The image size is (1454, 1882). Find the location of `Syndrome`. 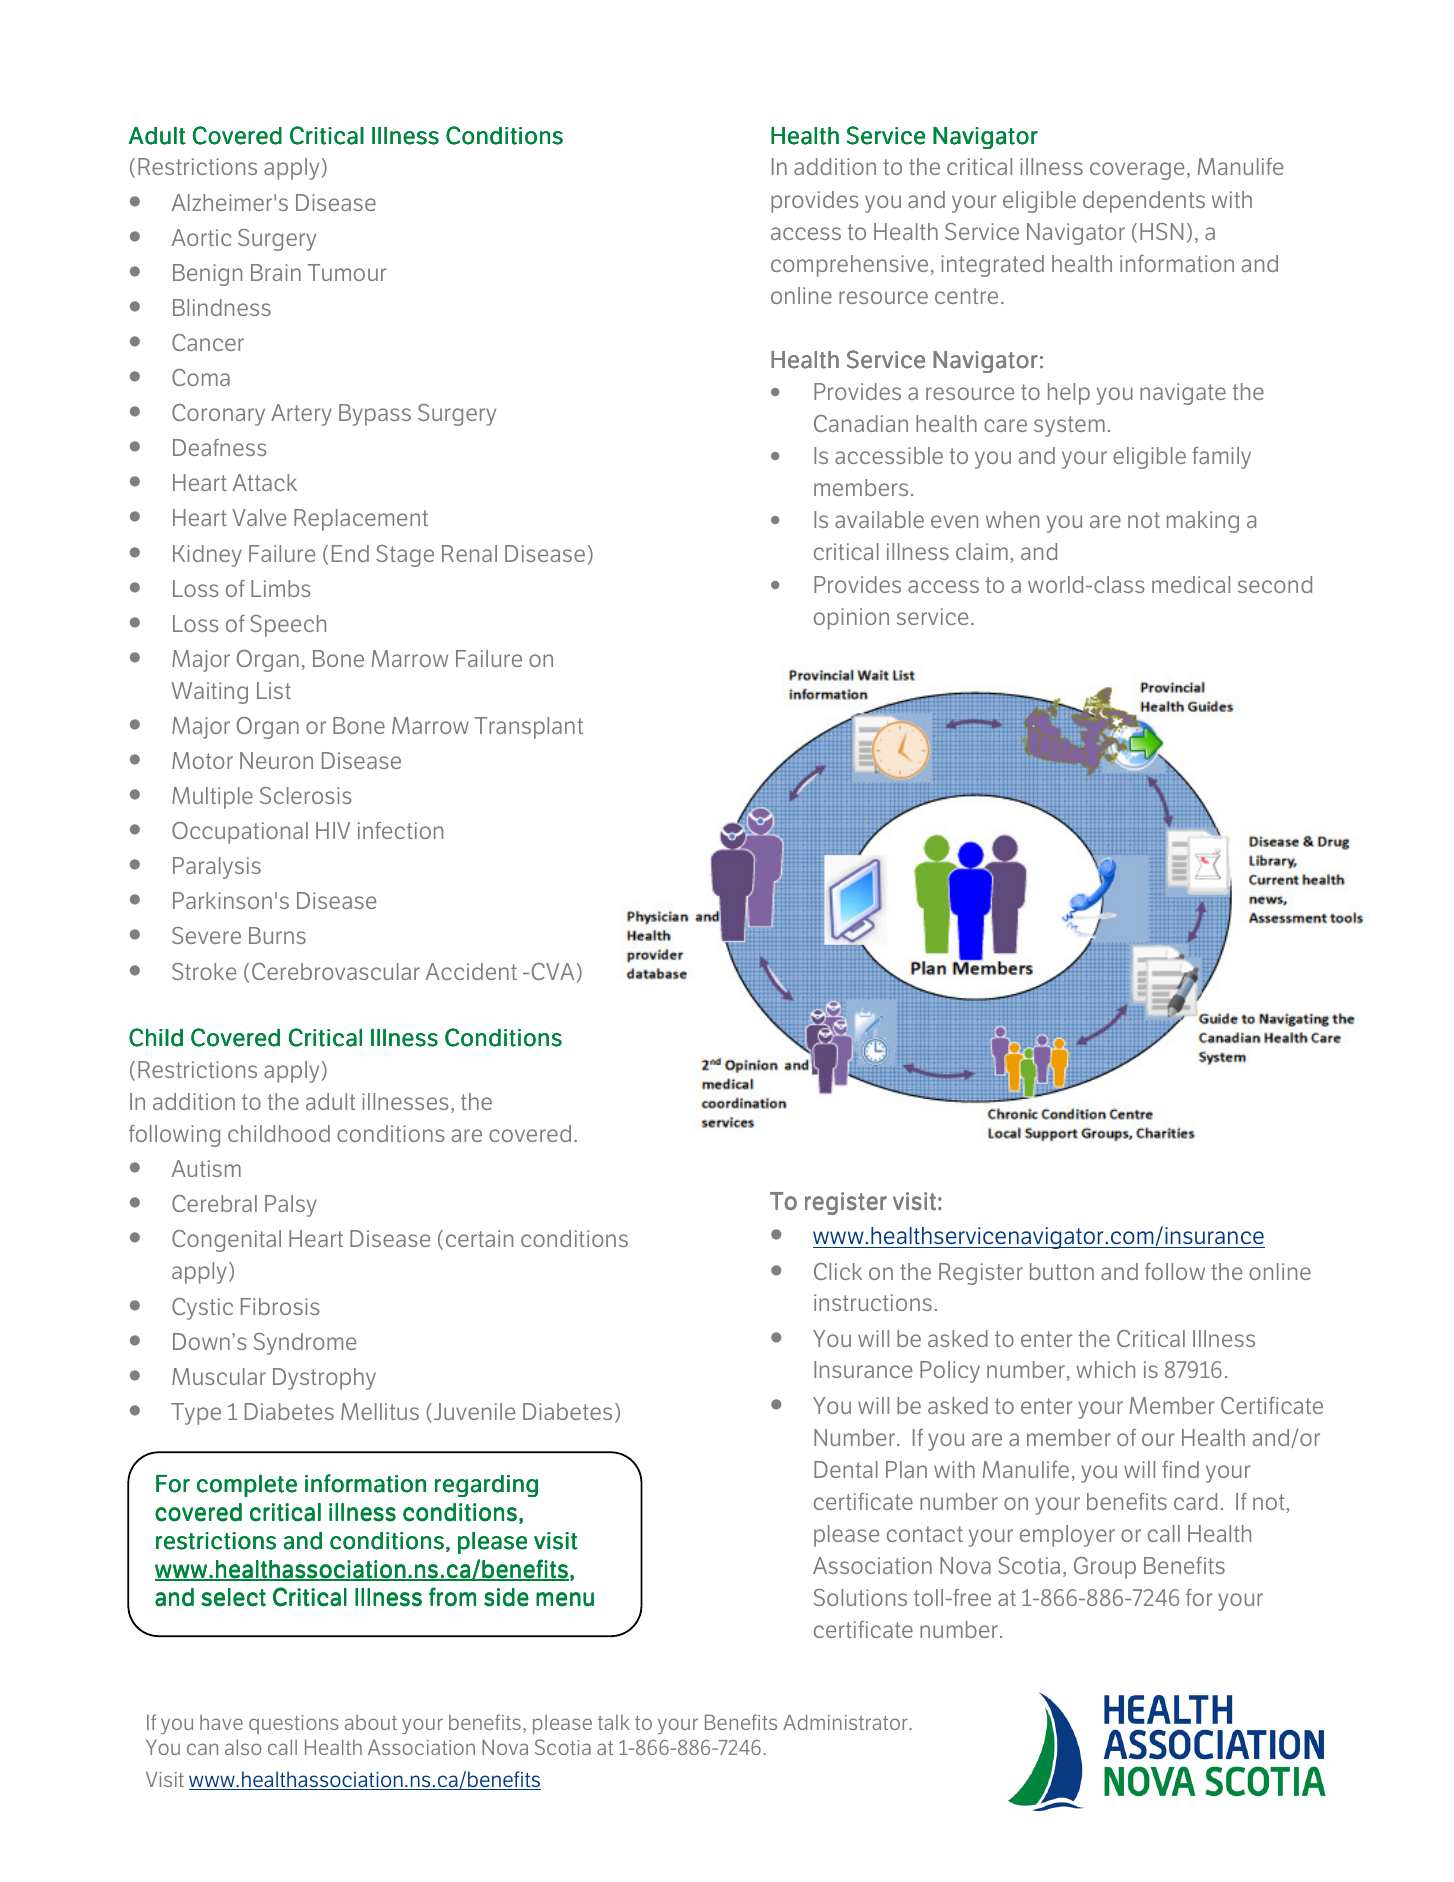

Syndrome is located at coordinates (304, 1344).
